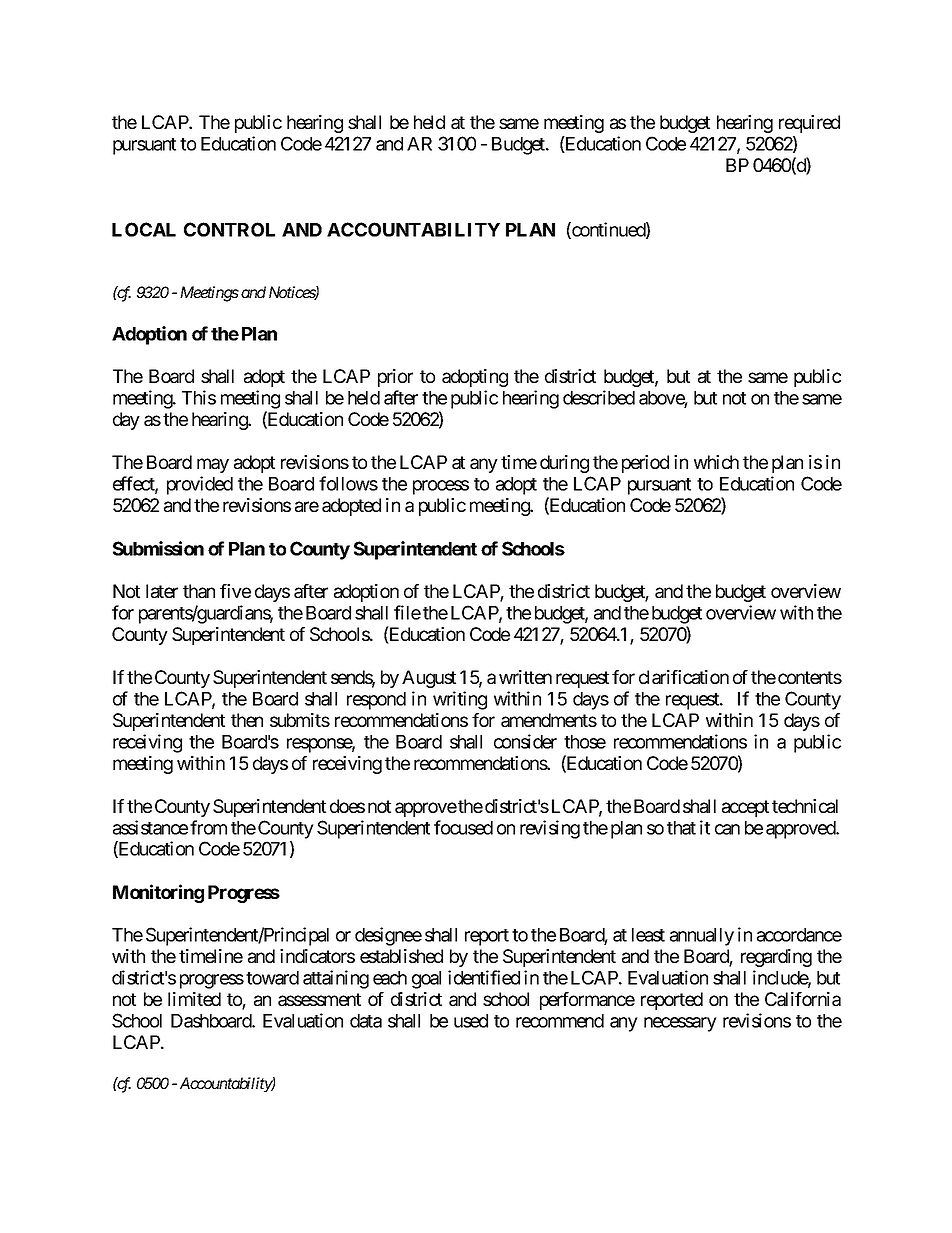  I want to click on provided, so click(200, 485).
